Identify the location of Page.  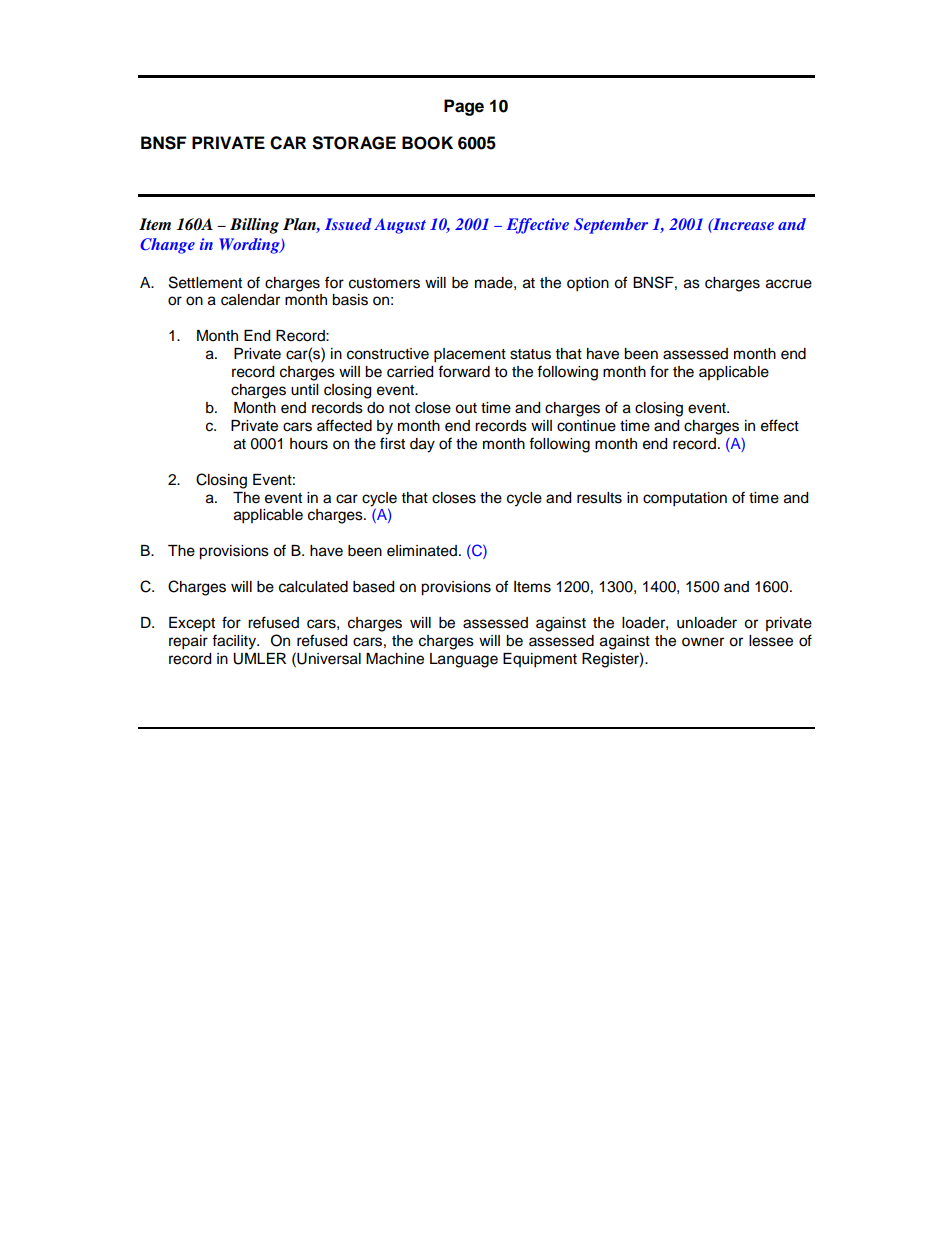
(464, 107).
